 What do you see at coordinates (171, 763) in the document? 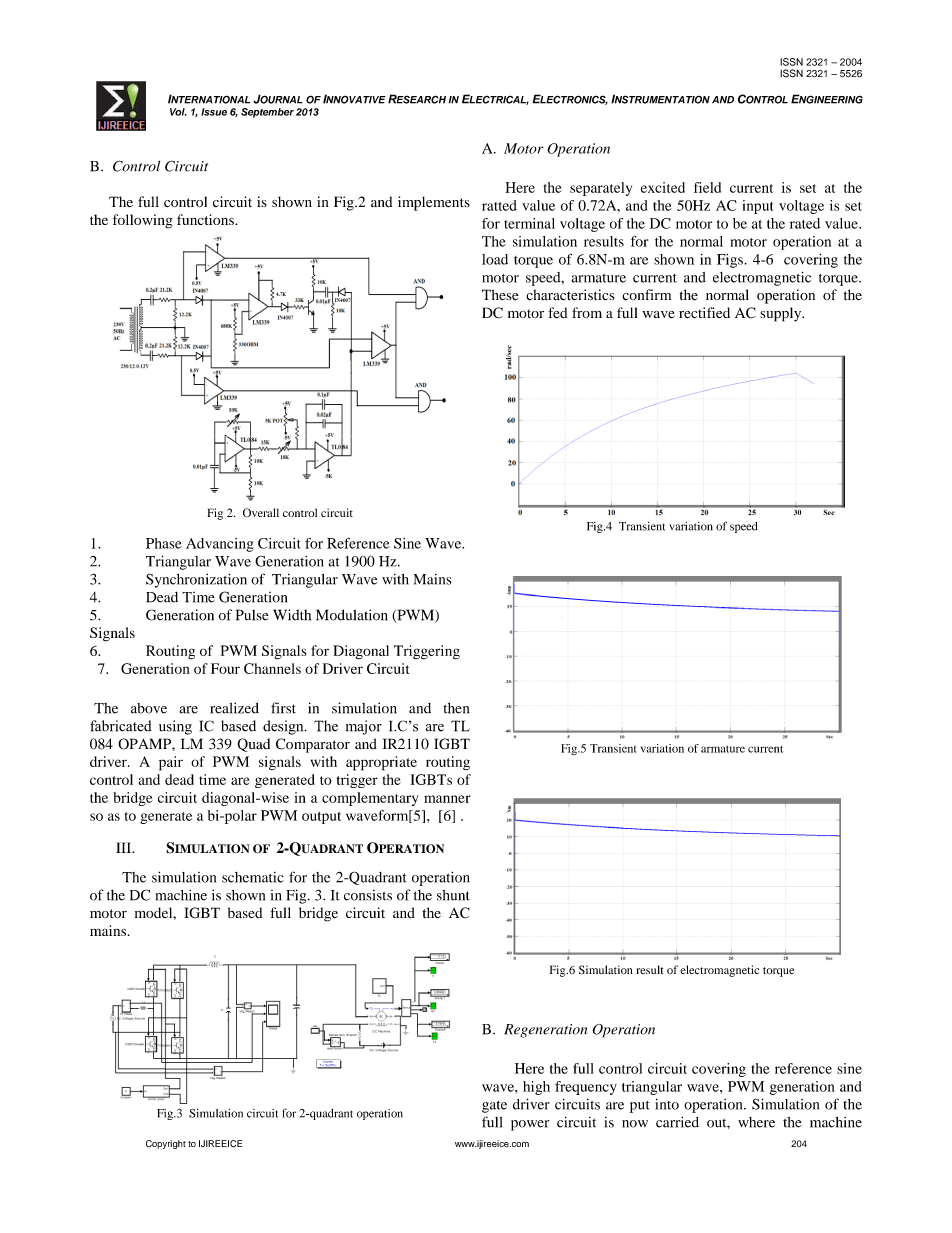
I see `pair` at bounding box center [171, 763].
